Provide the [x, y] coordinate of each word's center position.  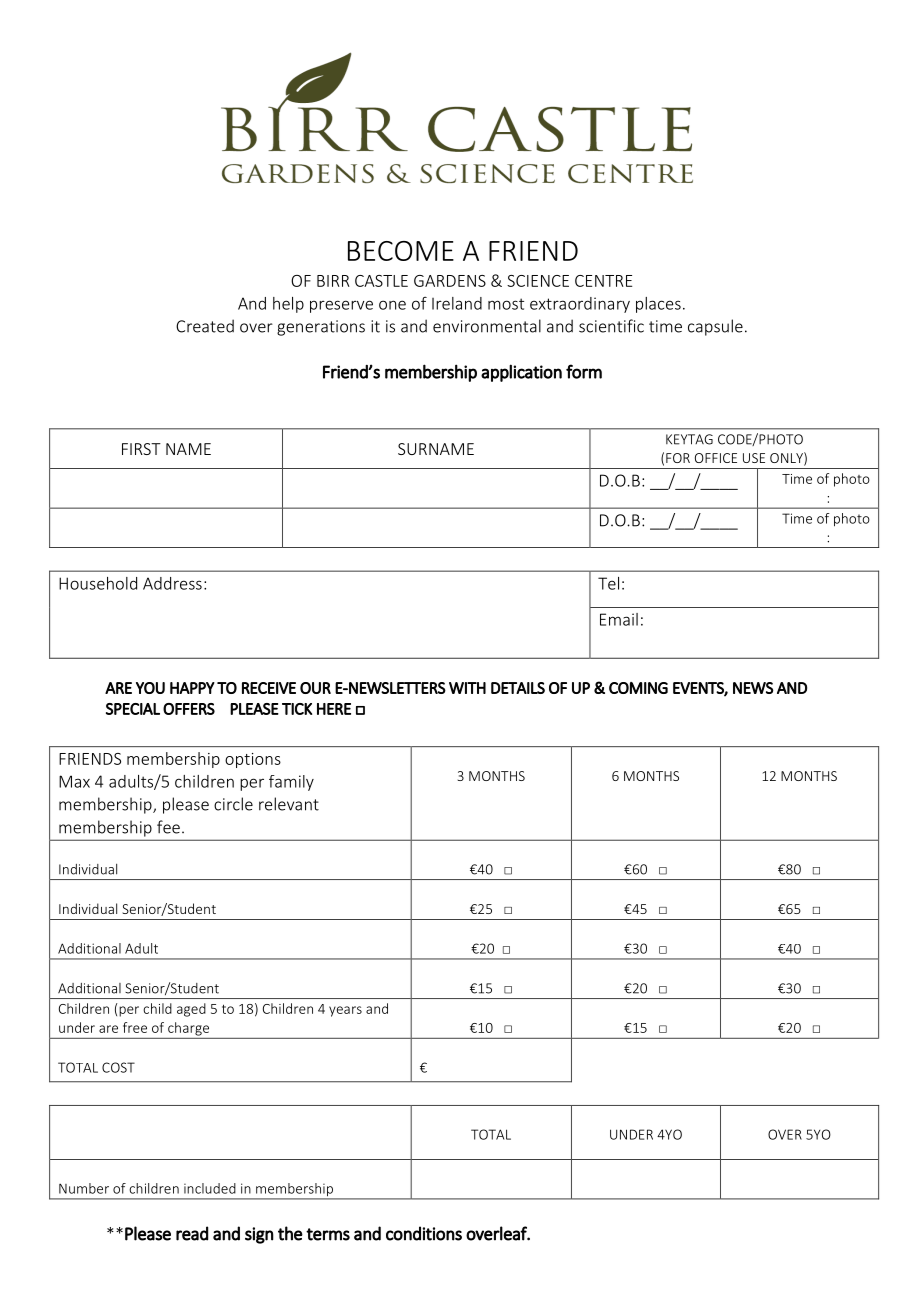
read [192, 1233]
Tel [608, 583]
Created [205, 326]
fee [168, 827]
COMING [638, 688]
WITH [467, 688]
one [392, 305]
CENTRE [603, 281]
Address [172, 583]
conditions [424, 1233]
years [345, 1011]
